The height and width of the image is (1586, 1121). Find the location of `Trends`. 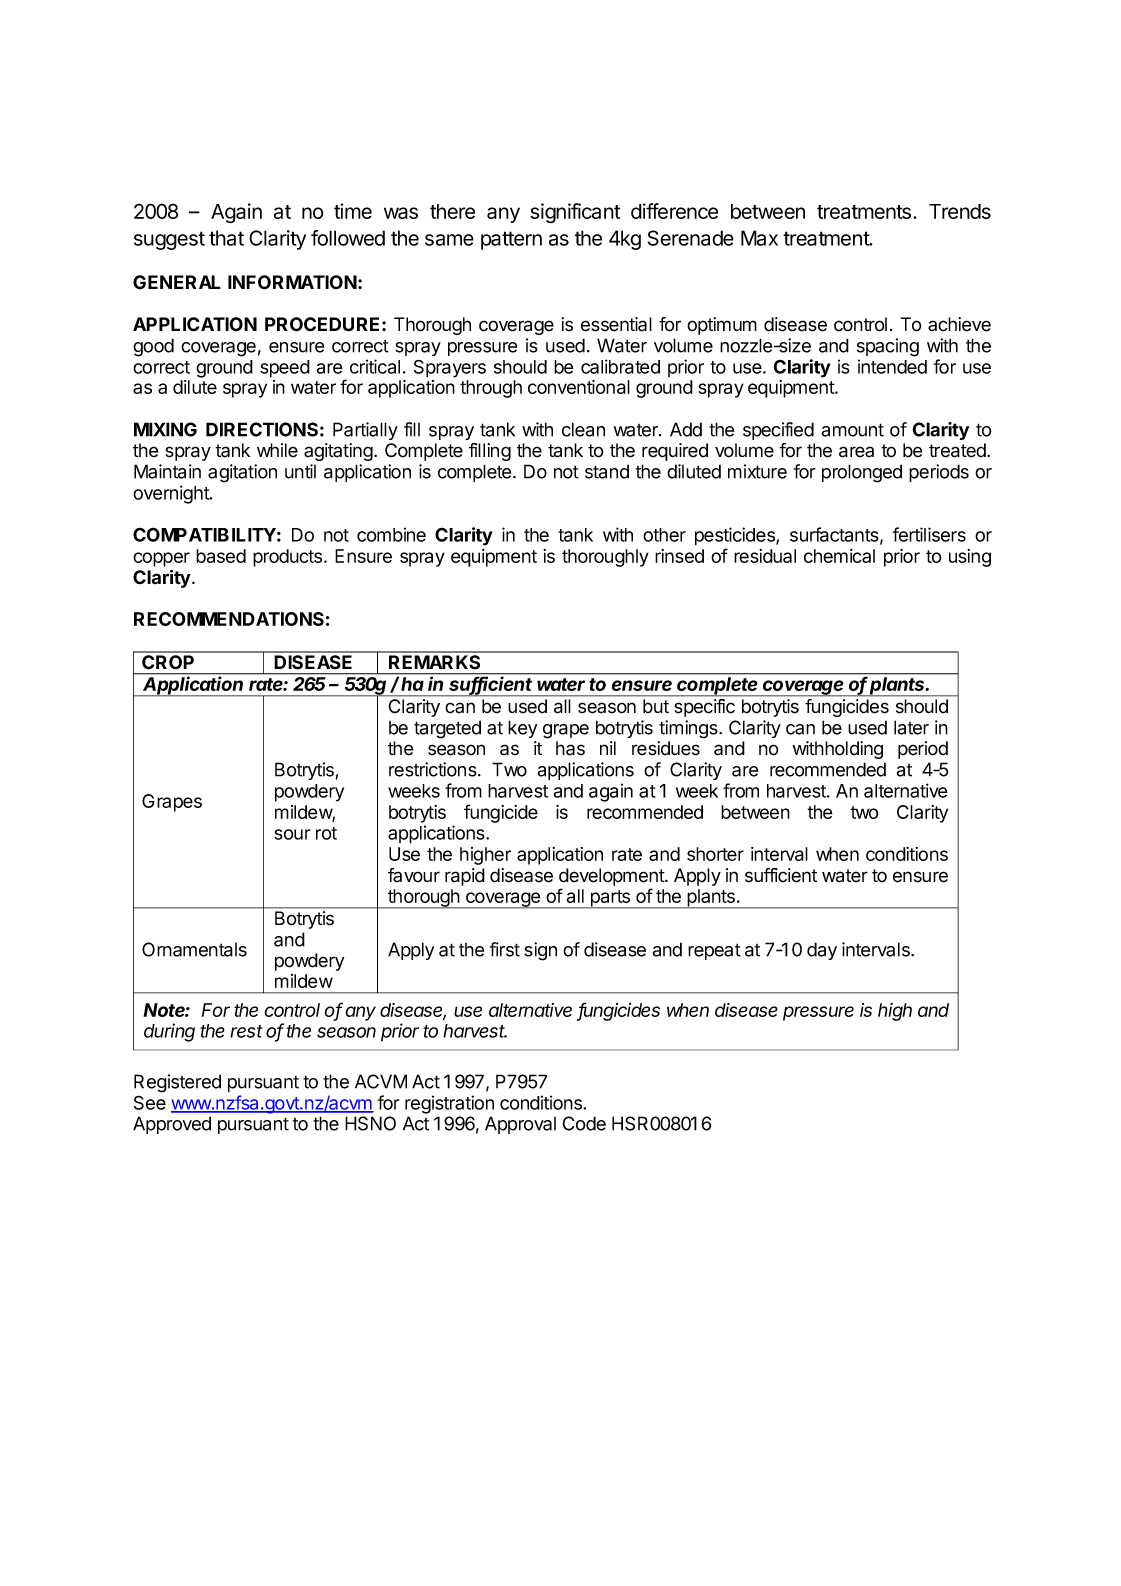

Trends is located at coordinates (960, 211).
